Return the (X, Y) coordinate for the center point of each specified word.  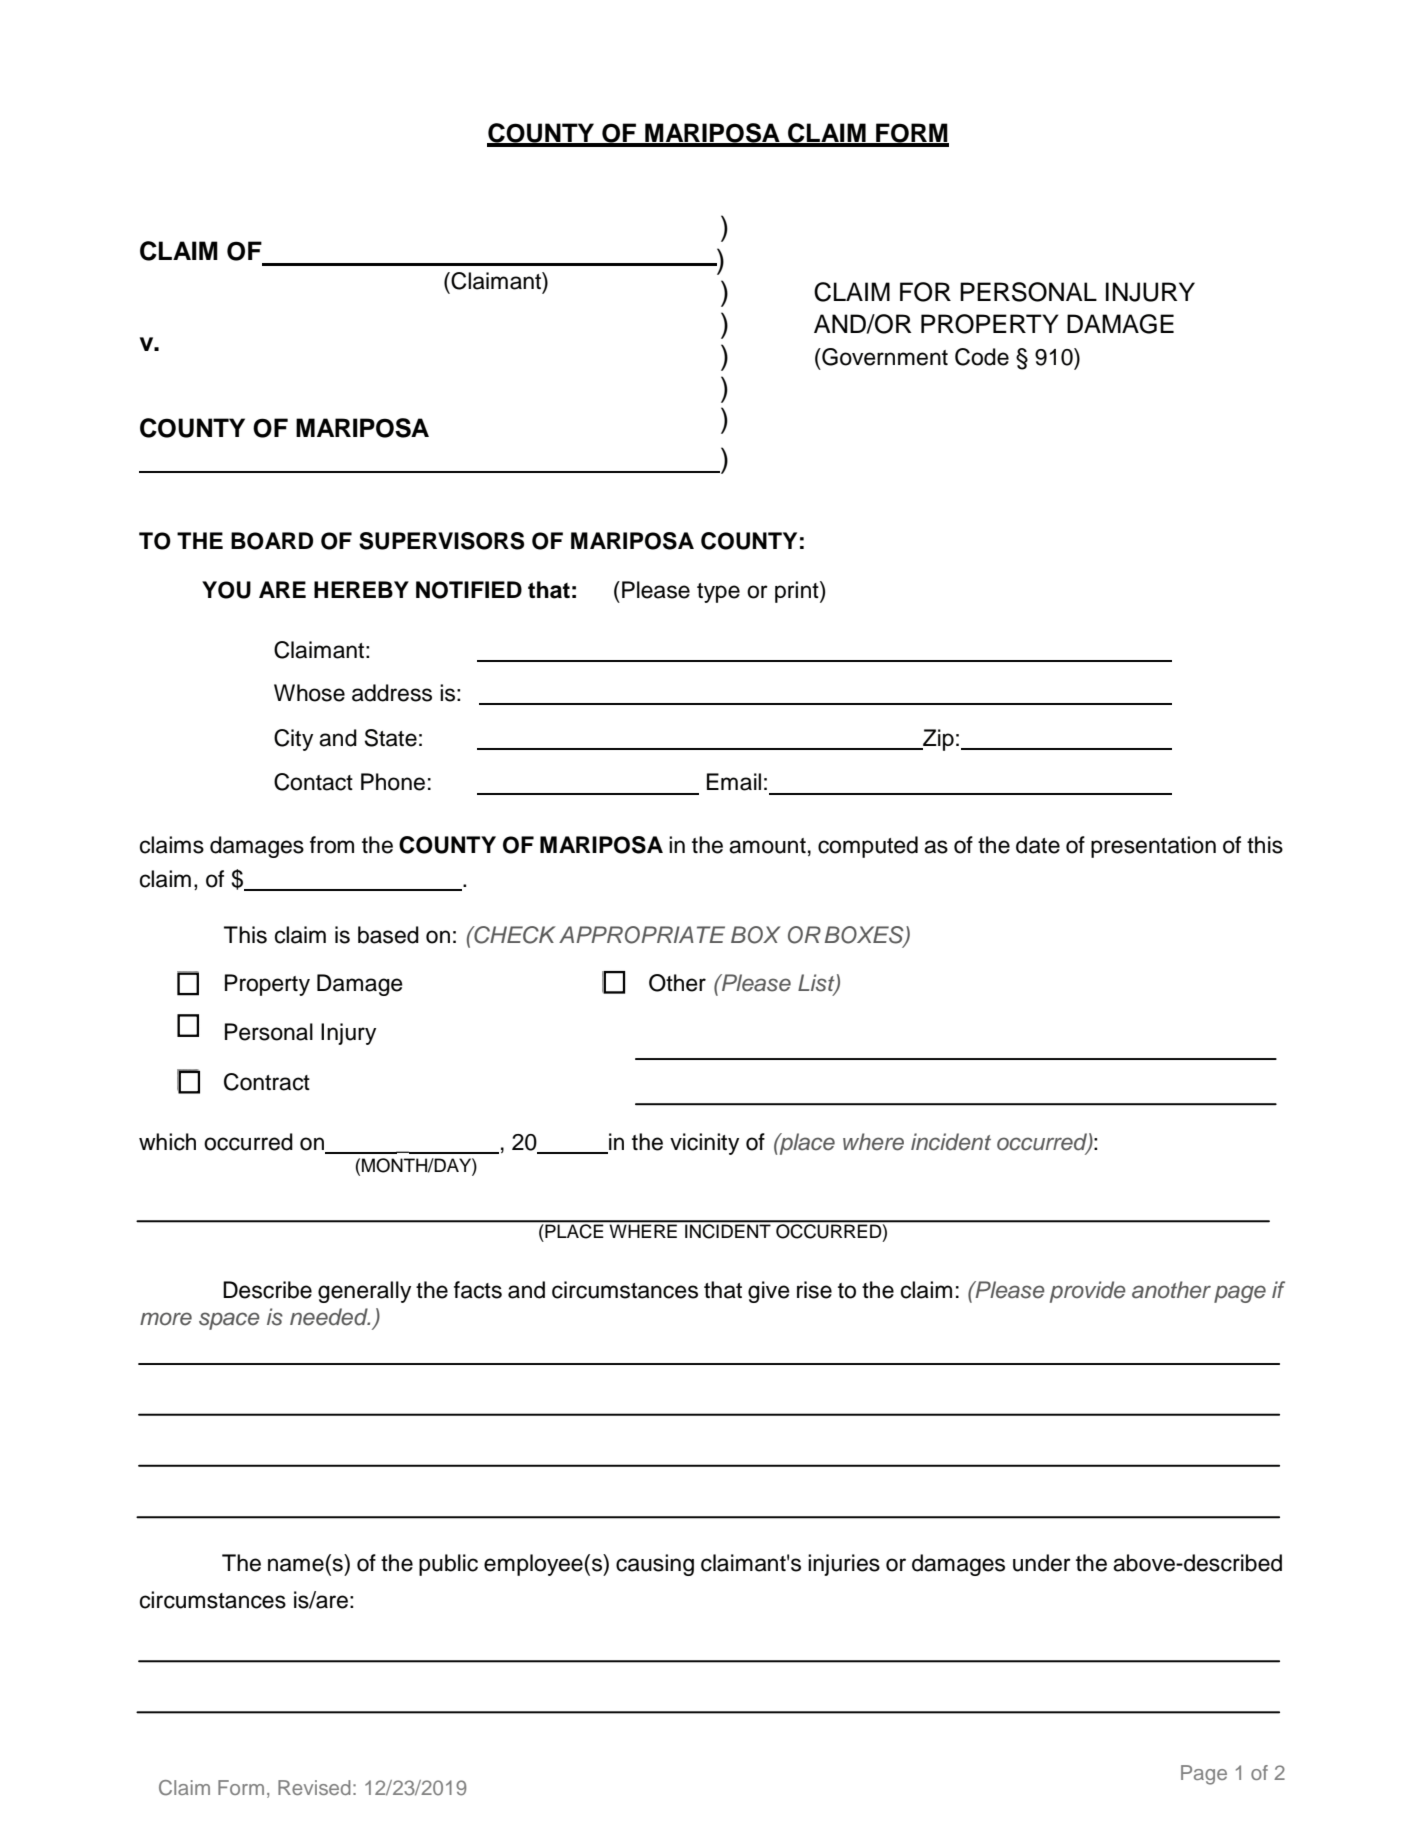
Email (734, 782)
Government (884, 357)
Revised (314, 1787)
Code (982, 357)
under (1042, 1563)
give (769, 1292)
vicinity (704, 1144)
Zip (937, 740)
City (293, 740)
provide (1088, 1292)
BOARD (272, 541)
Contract (267, 1082)
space (229, 1321)
